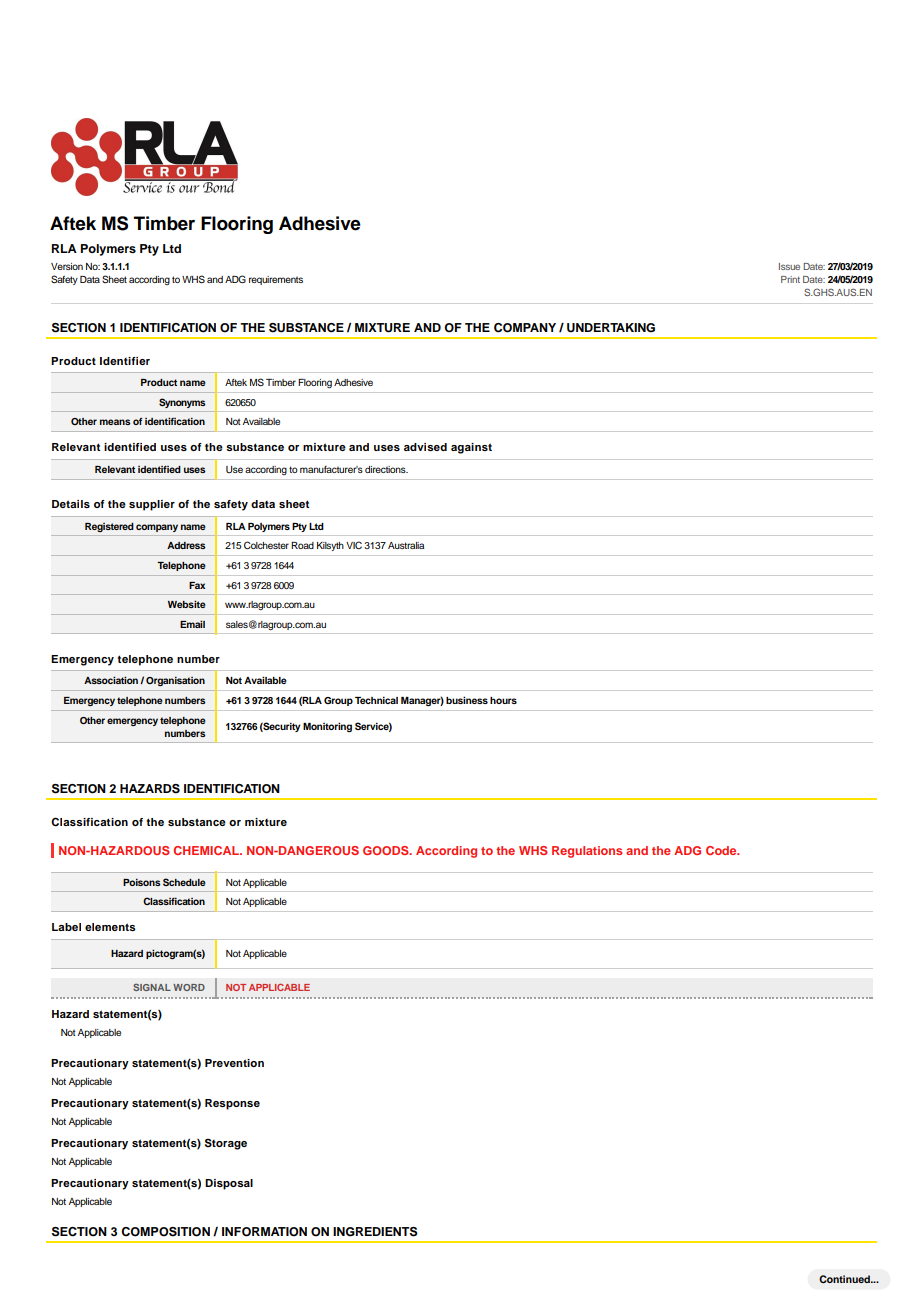 The width and height of the page is (924, 1308). What do you see at coordinates (276, 280) in the page?
I see `requirements` at bounding box center [276, 280].
